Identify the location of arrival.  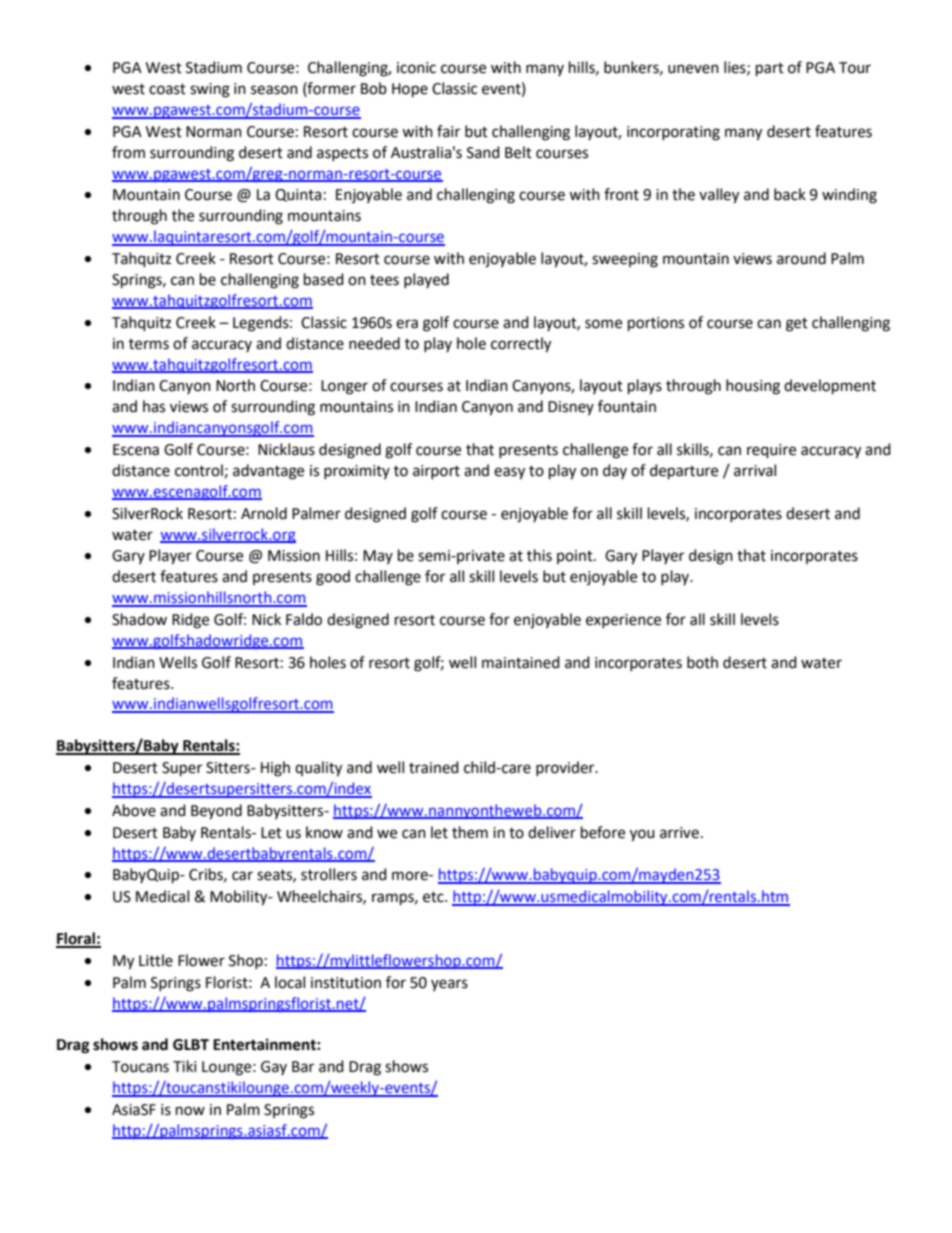
(755, 470).
